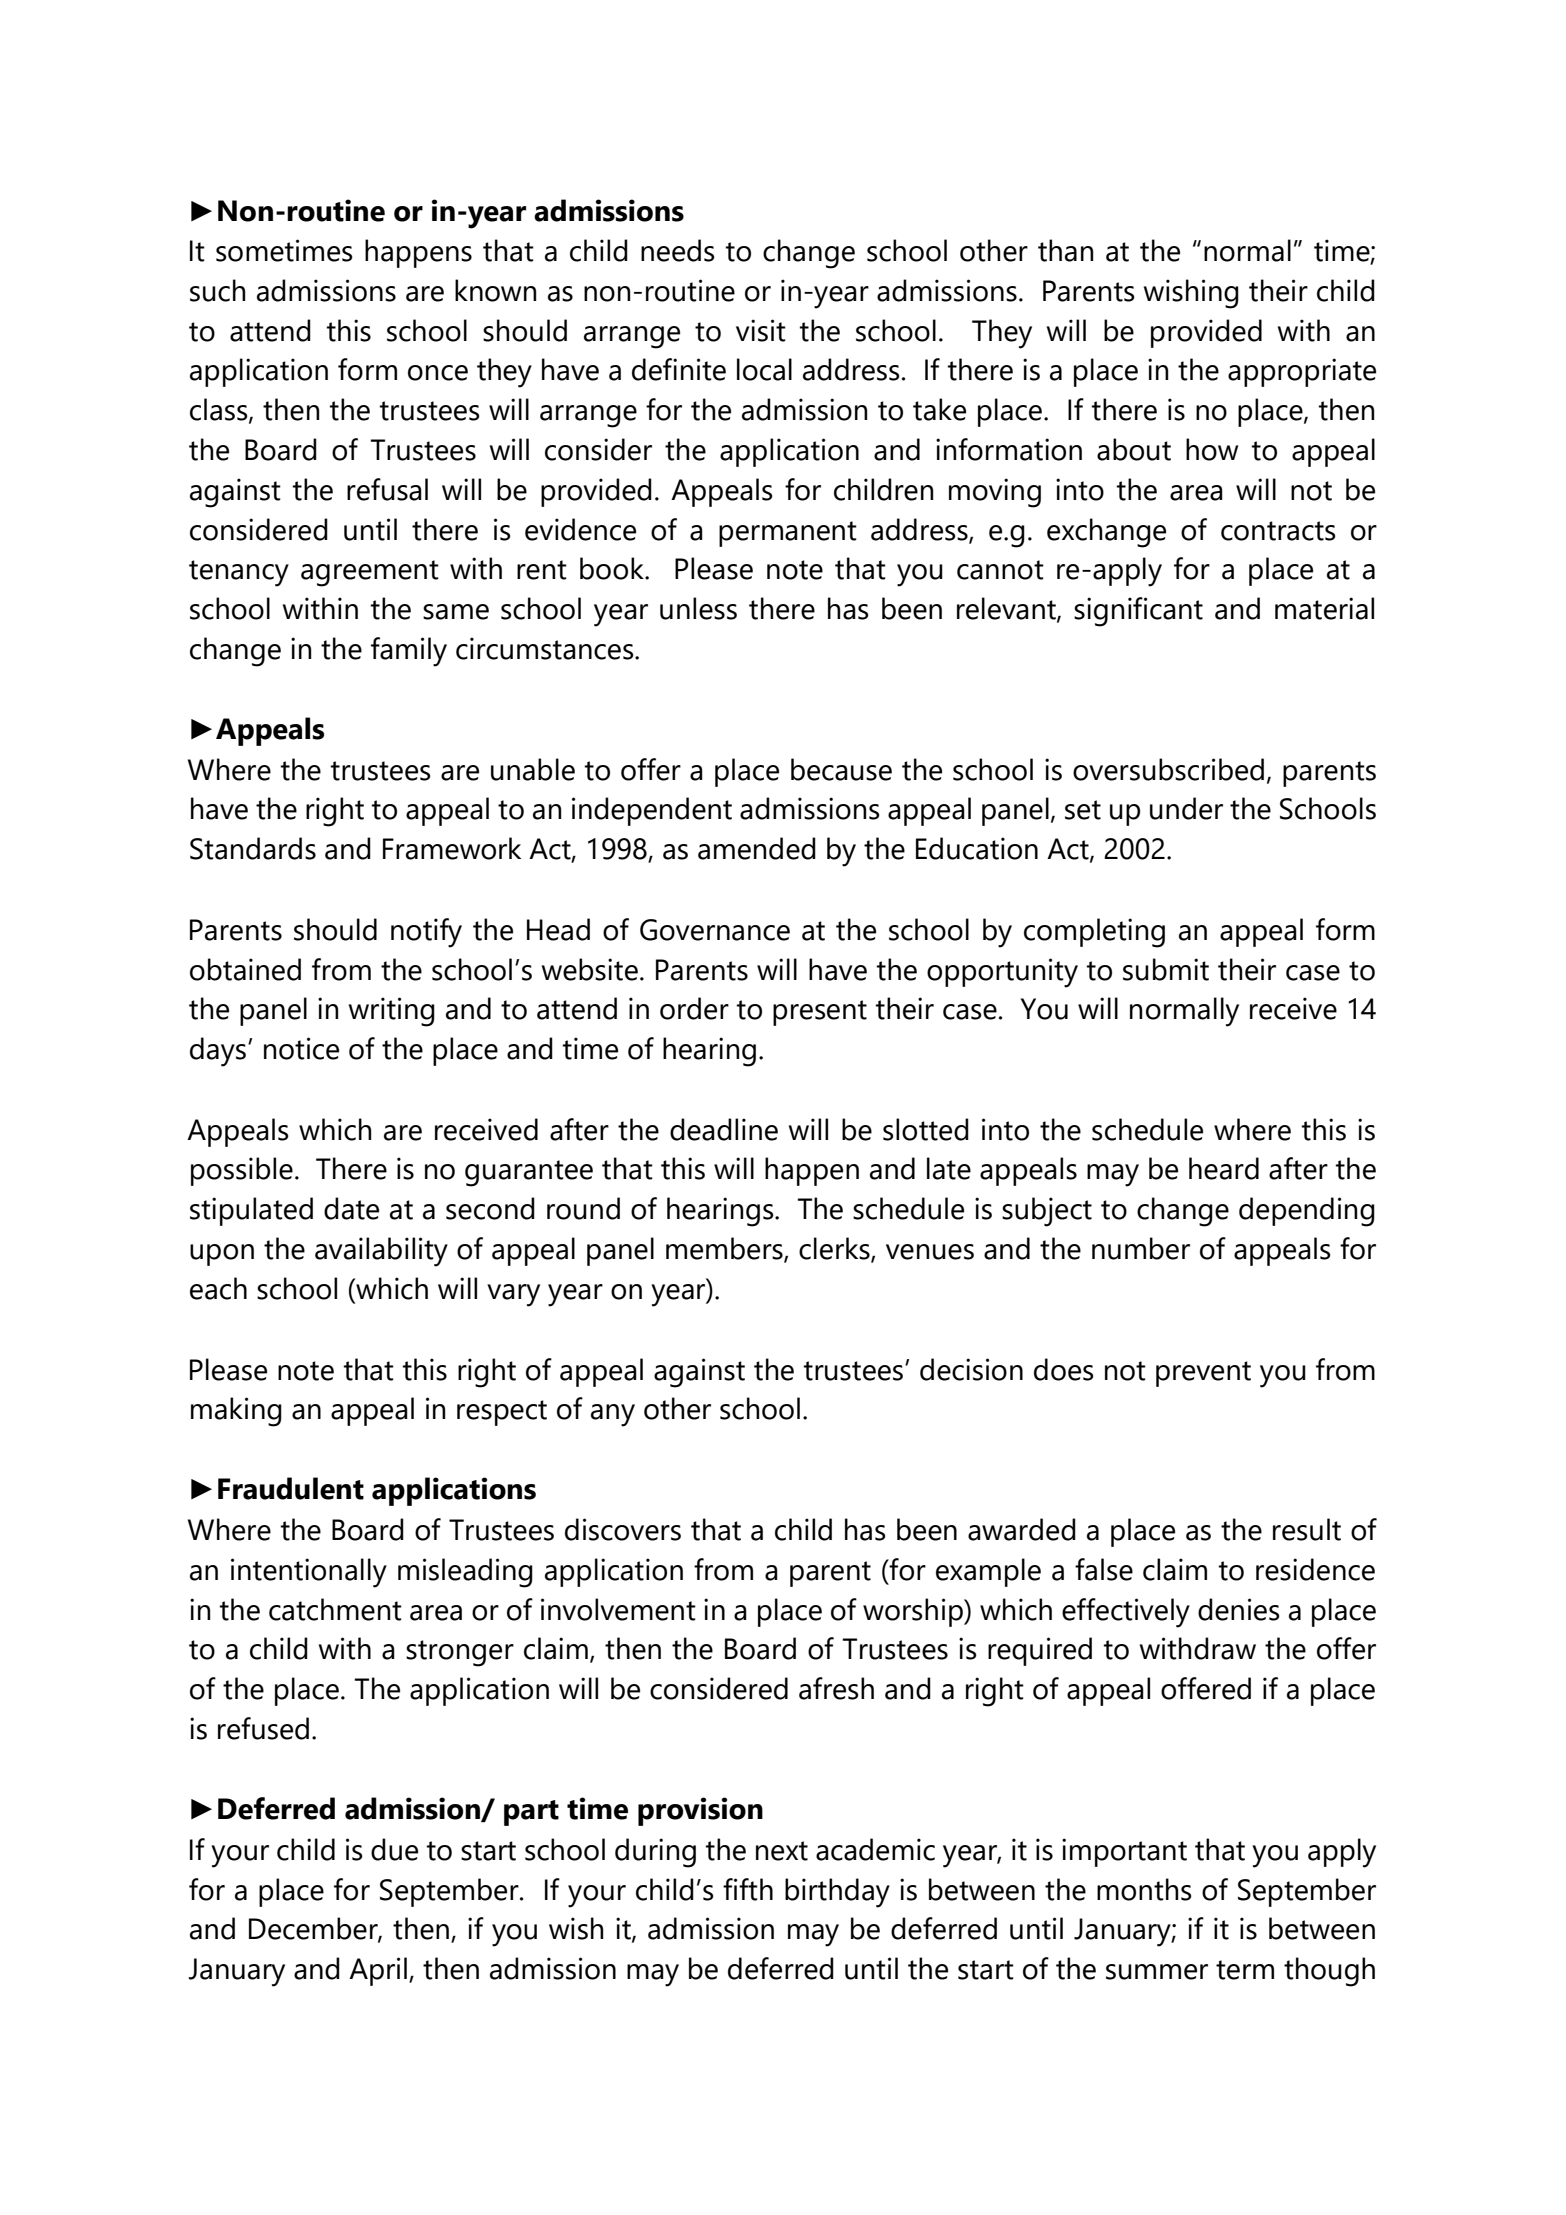 This screenshot has height=2215, width=1566. I want to click on appropriate, so click(1302, 372).
